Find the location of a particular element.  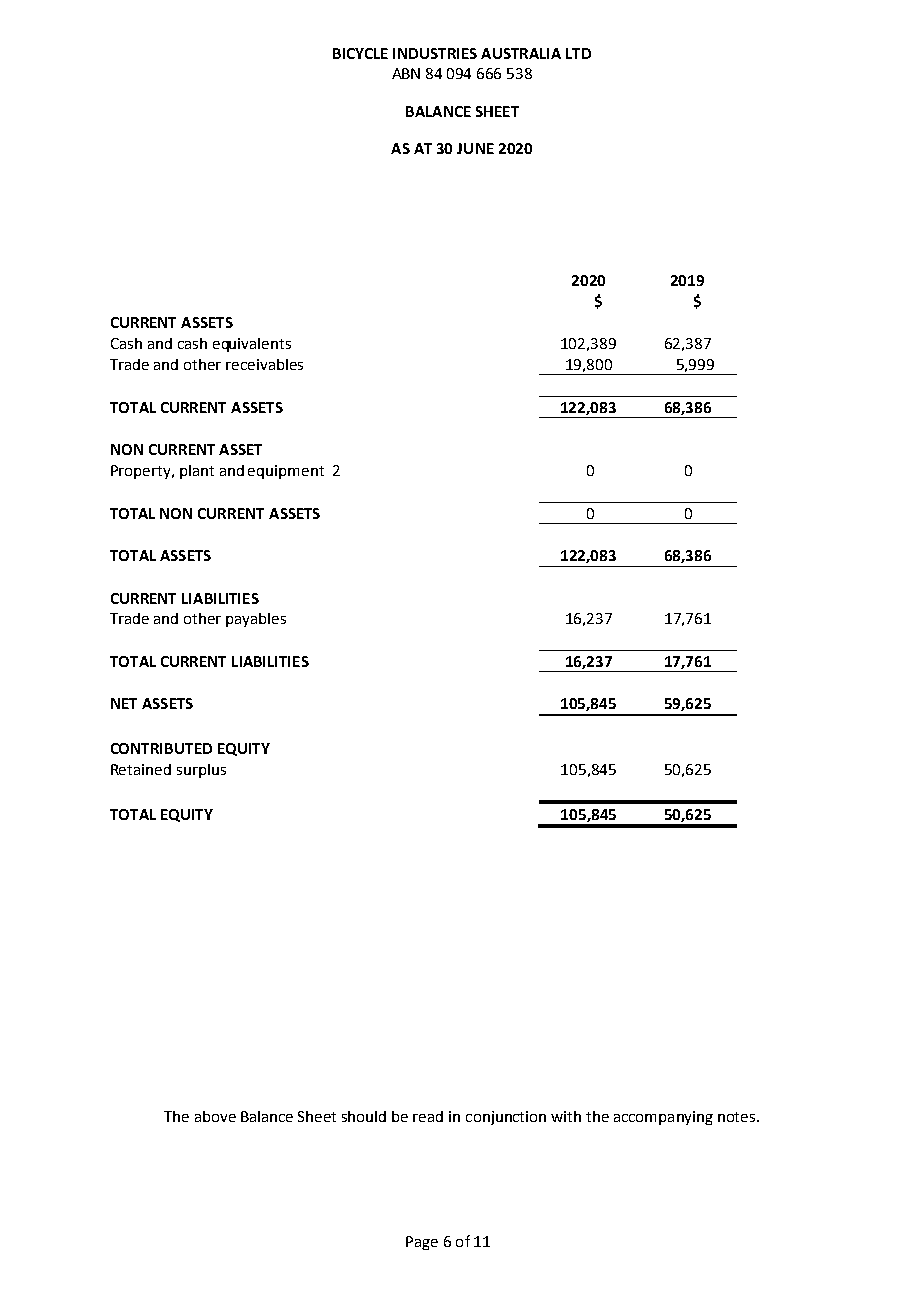

NET is located at coordinates (124, 703).
